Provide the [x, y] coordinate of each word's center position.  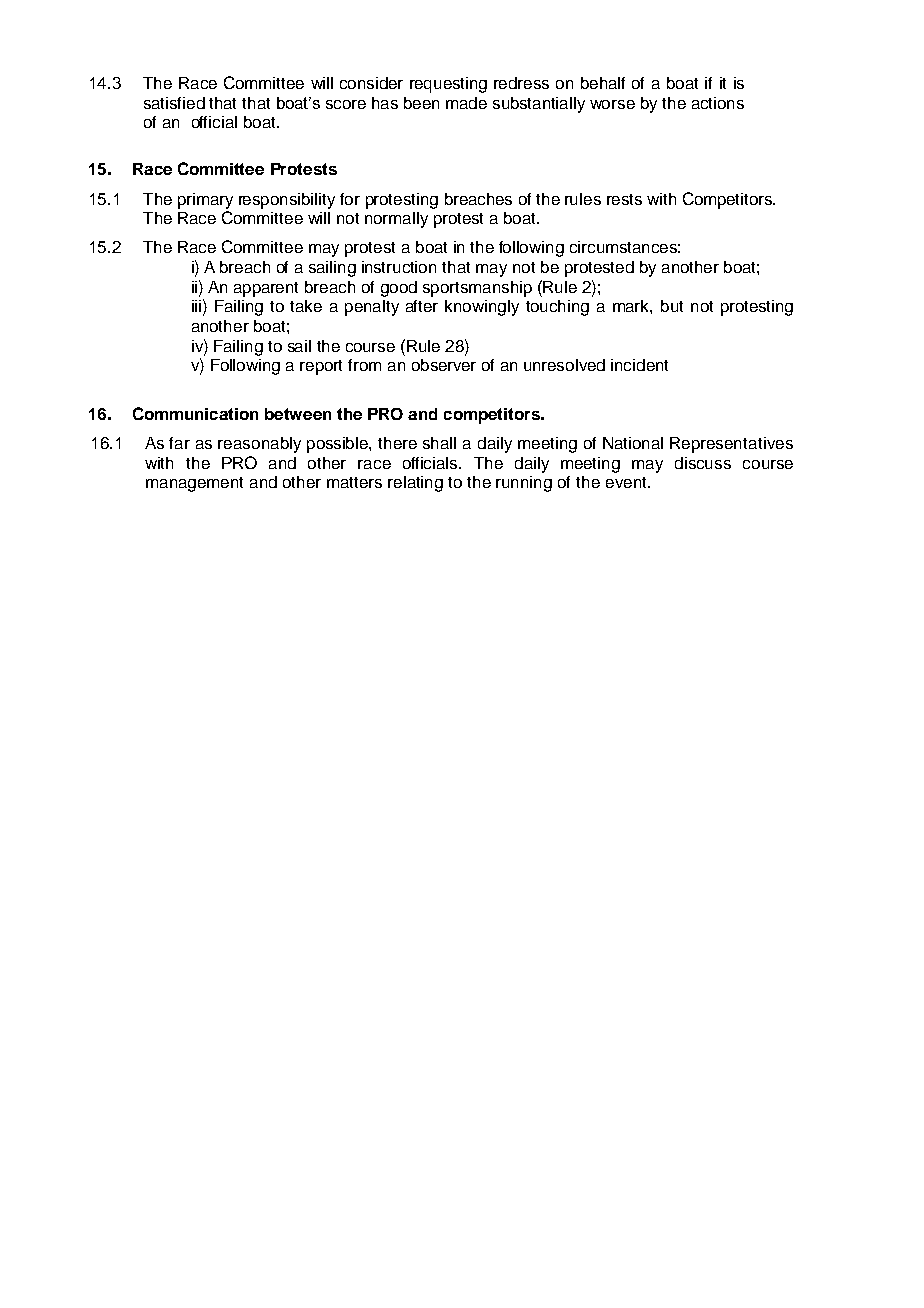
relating [415, 484]
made [466, 103]
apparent [266, 289]
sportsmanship [477, 289]
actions [718, 103]
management [194, 484]
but [672, 306]
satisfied [174, 103]
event [627, 482]
